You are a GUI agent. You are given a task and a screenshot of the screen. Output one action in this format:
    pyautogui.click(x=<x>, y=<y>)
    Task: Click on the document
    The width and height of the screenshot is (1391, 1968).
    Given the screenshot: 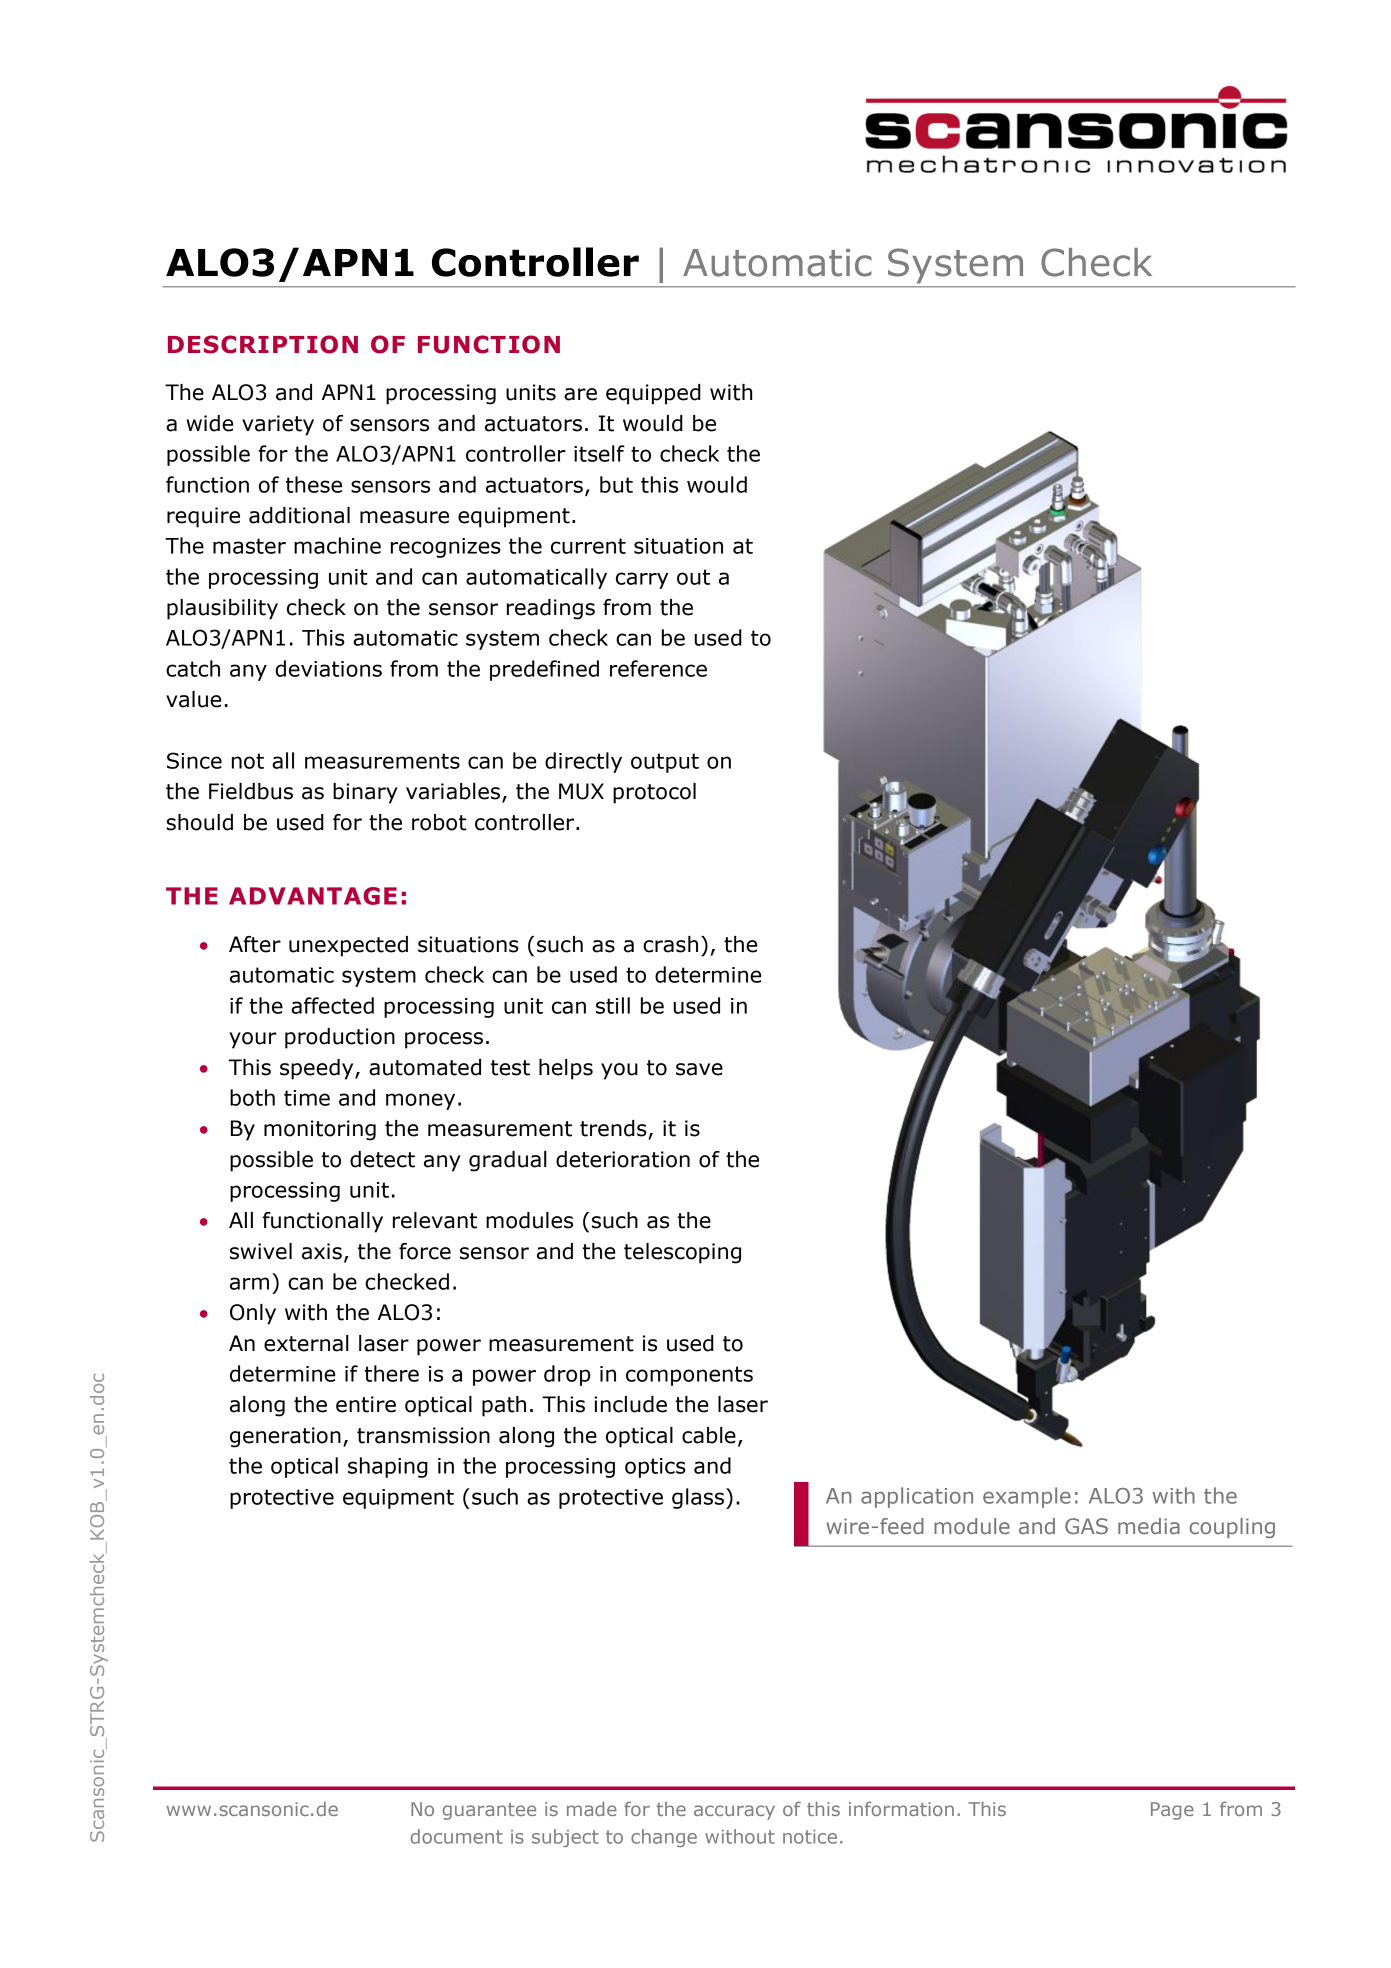 What is the action you would take?
    pyautogui.click(x=457, y=1836)
